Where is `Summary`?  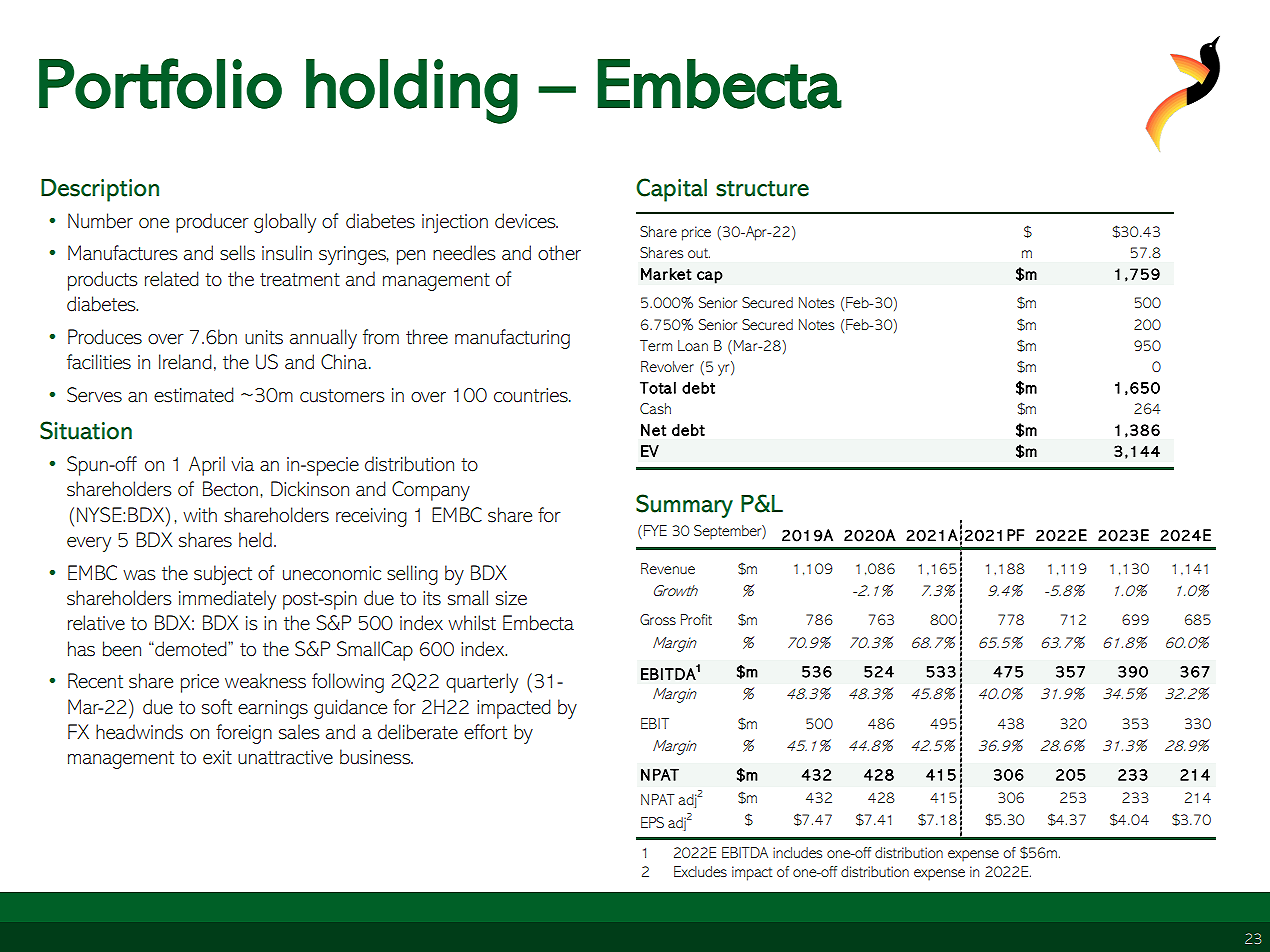
Summary is located at coordinates (684, 506).
